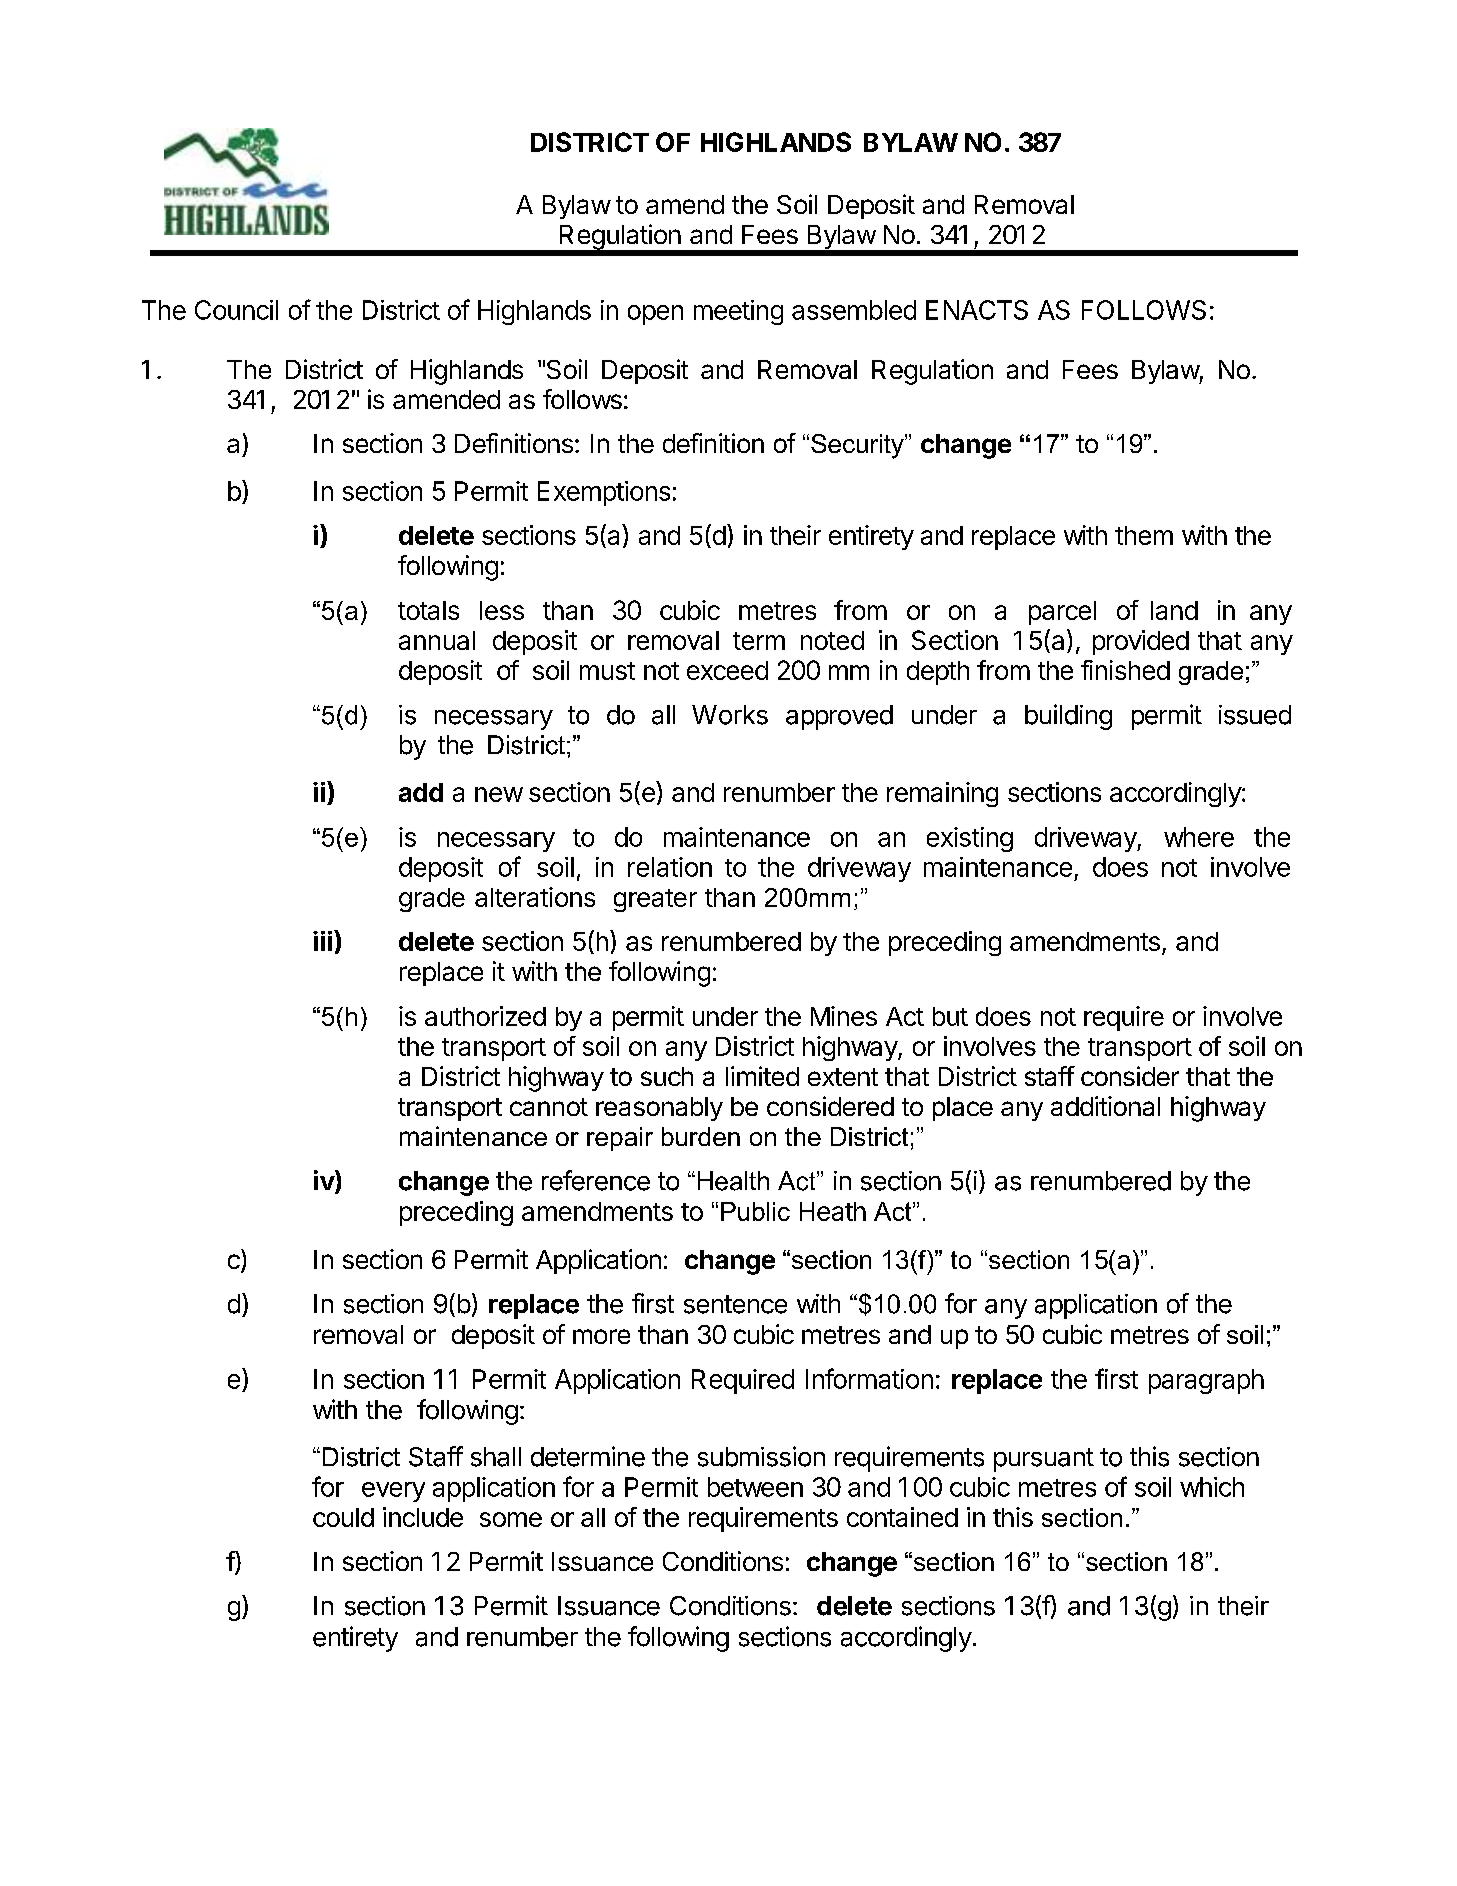 The width and height of the image is (1457, 1886). What do you see at coordinates (755, 1487) in the image?
I see `between` at bounding box center [755, 1487].
